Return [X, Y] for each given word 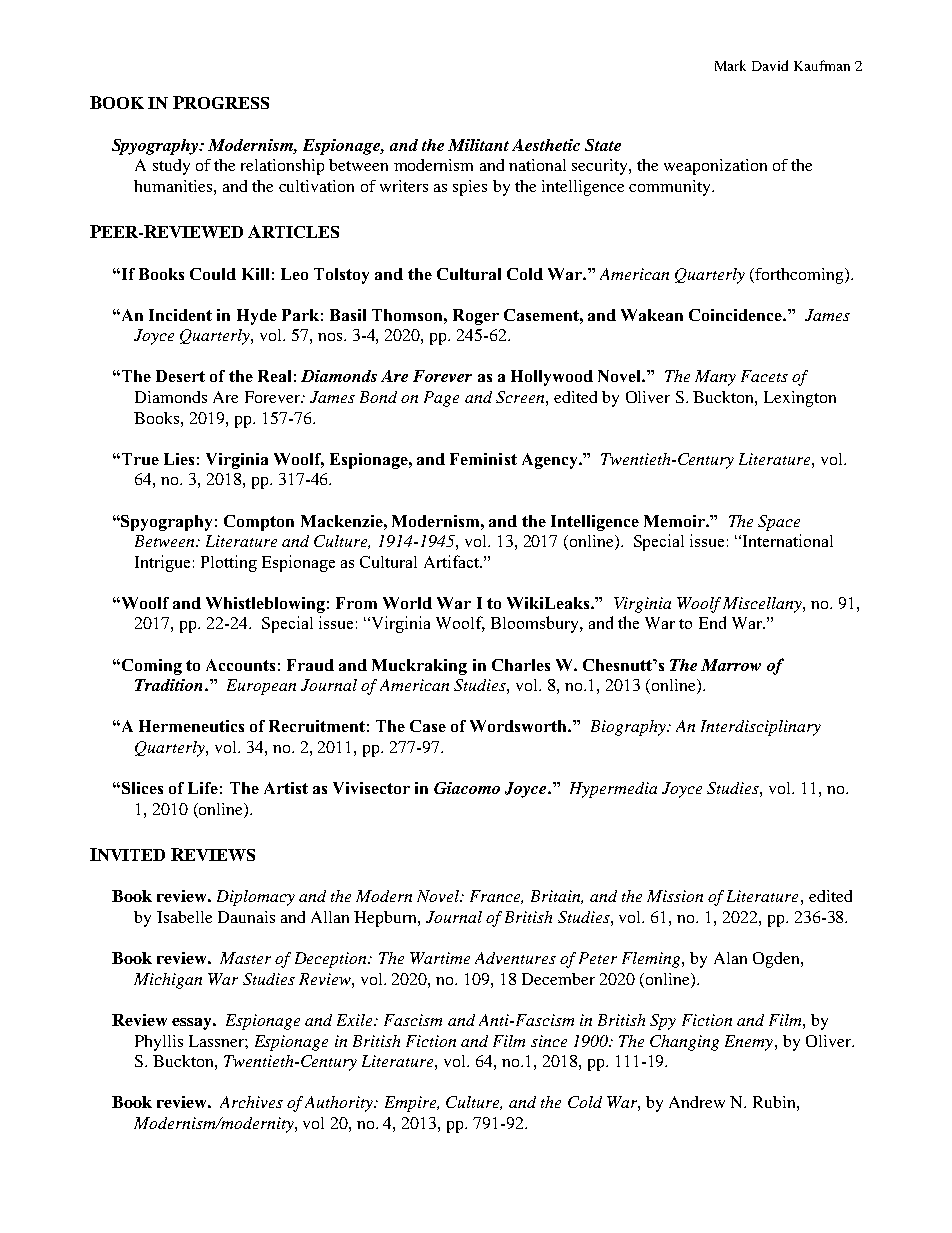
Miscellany [763, 605]
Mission [675, 896]
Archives [251, 1102]
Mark [730, 65]
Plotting [229, 563]
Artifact [452, 561]
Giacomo [467, 788]
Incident [180, 315]
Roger [476, 317]
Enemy [749, 1043]
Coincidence [736, 315]
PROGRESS [221, 102]
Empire [411, 1104]
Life [203, 788]
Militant [478, 145]
